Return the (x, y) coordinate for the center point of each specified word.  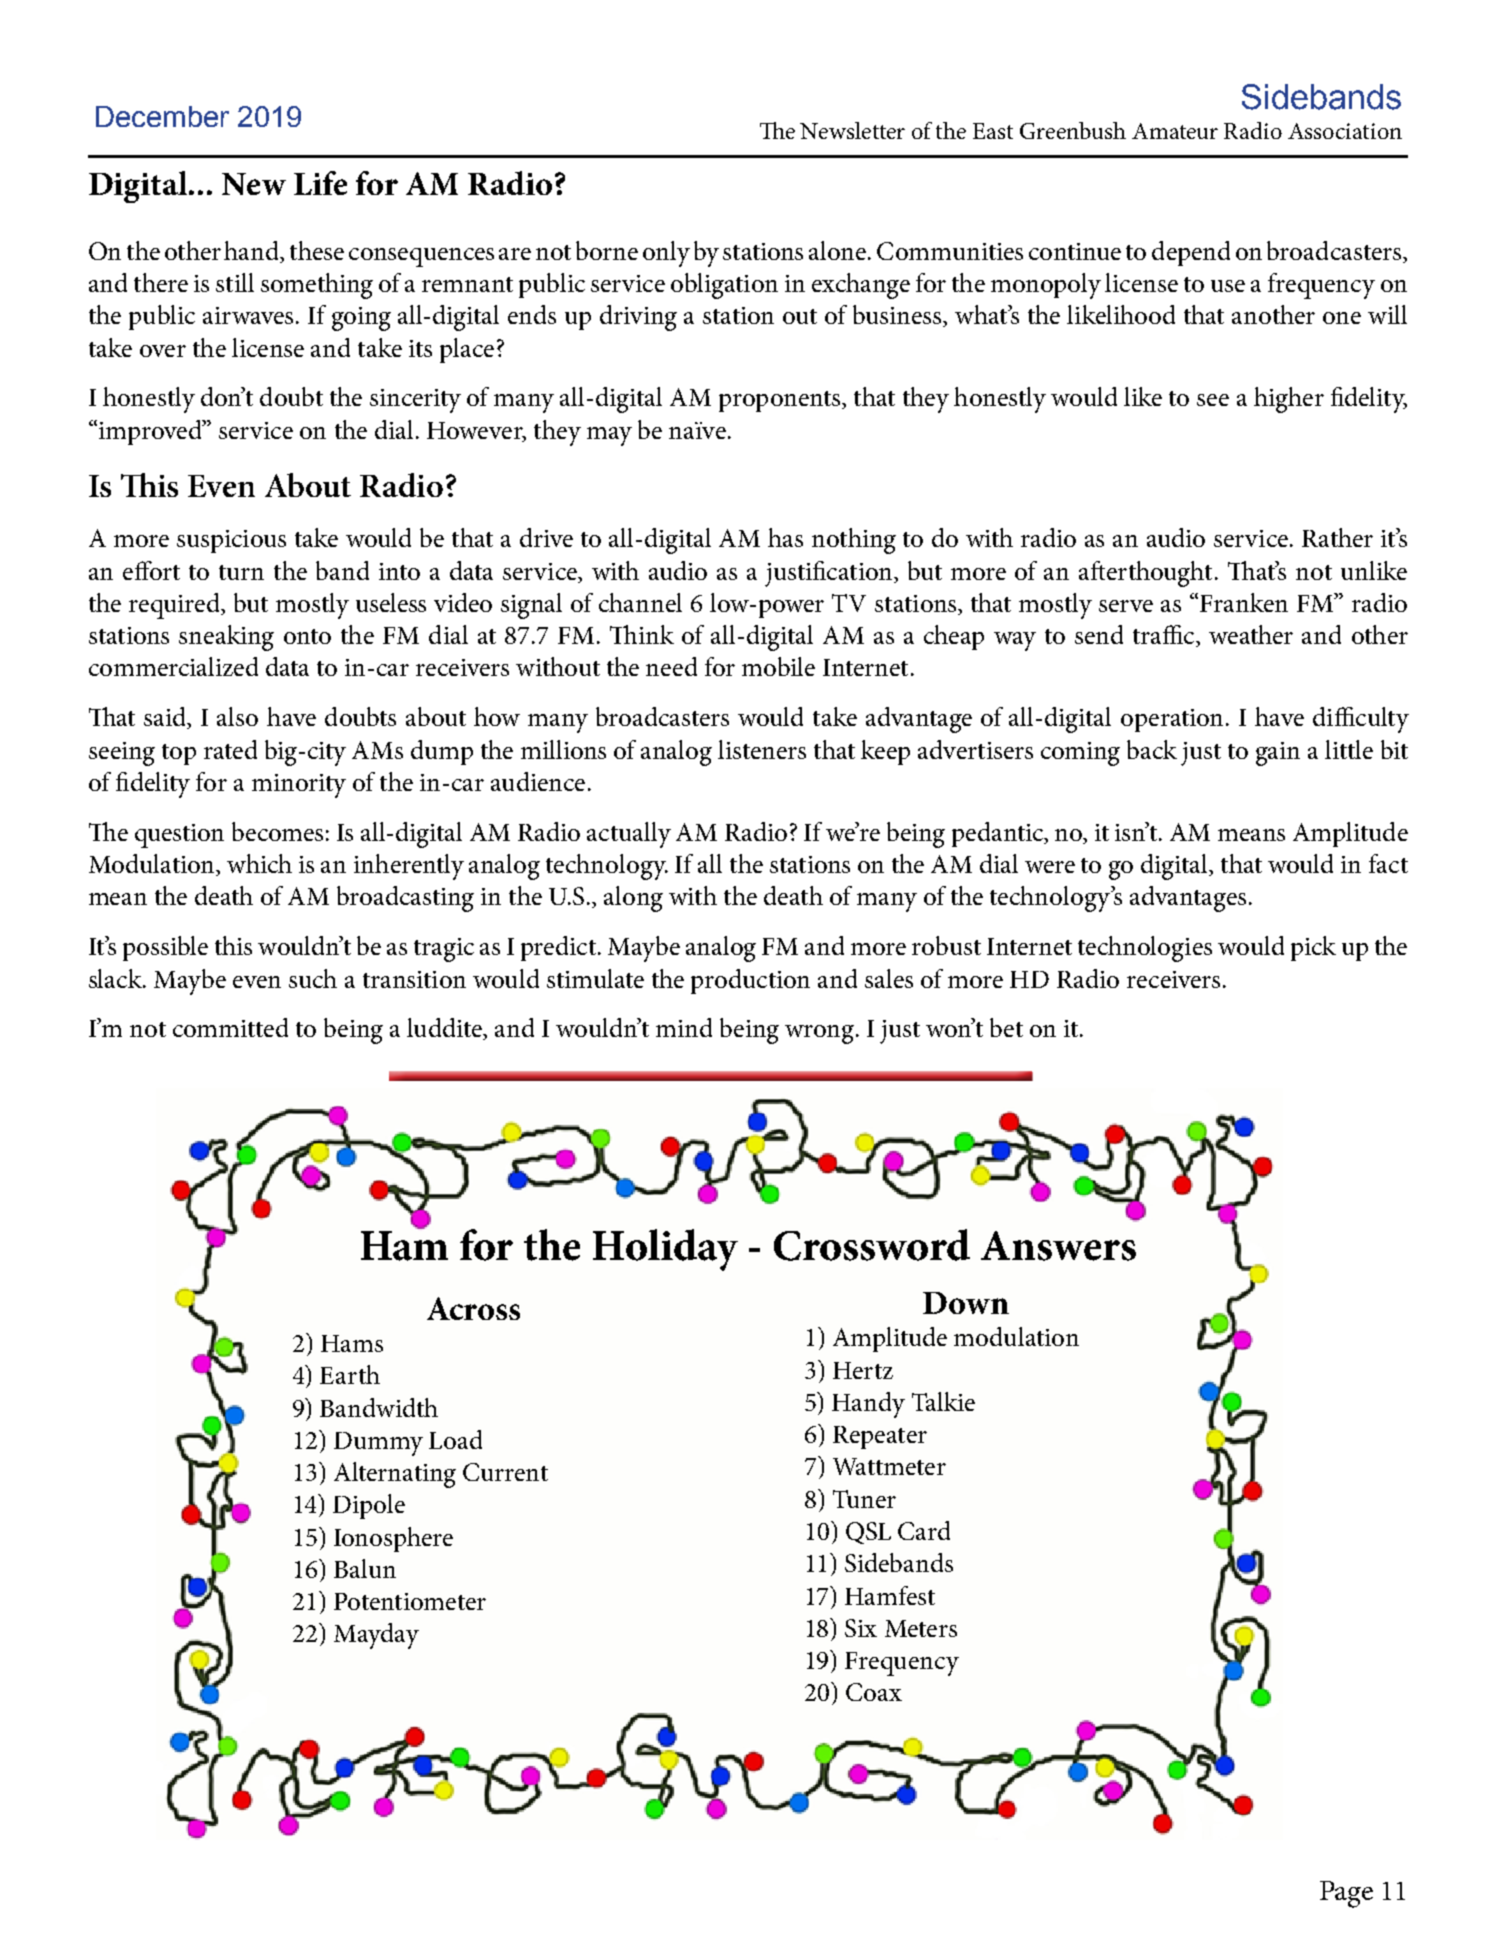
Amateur (1175, 131)
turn (241, 572)
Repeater (880, 1437)
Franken (1244, 602)
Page (1346, 1894)
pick (1313, 948)
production (750, 981)
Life (320, 183)
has (785, 537)
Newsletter (852, 130)
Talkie (943, 1401)
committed (230, 1027)
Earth (350, 1374)
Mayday (376, 1636)
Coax (874, 1692)
